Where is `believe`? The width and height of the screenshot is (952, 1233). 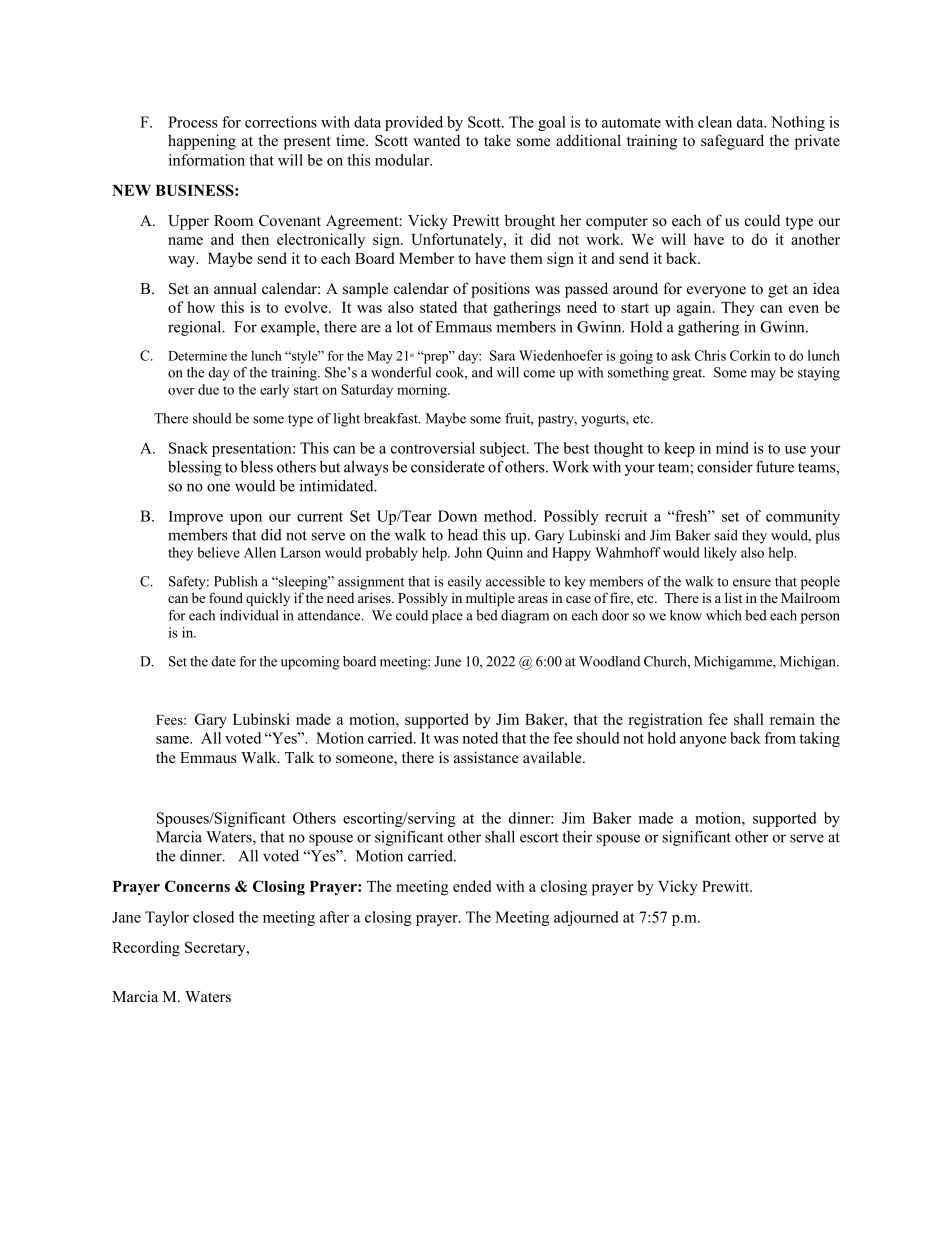 believe is located at coordinates (219, 552).
